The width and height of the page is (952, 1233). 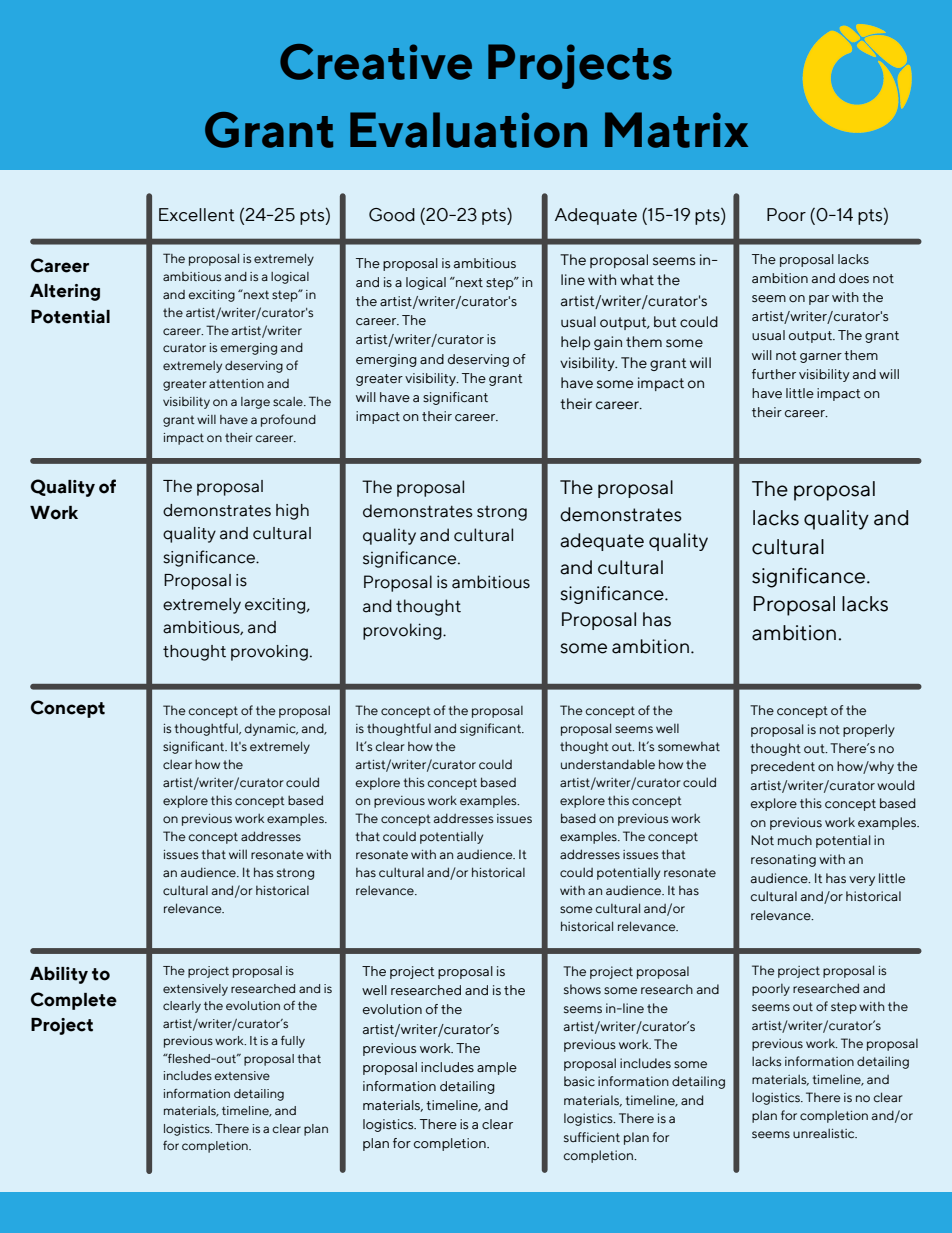 I want to click on Excellent, so click(x=197, y=215).
